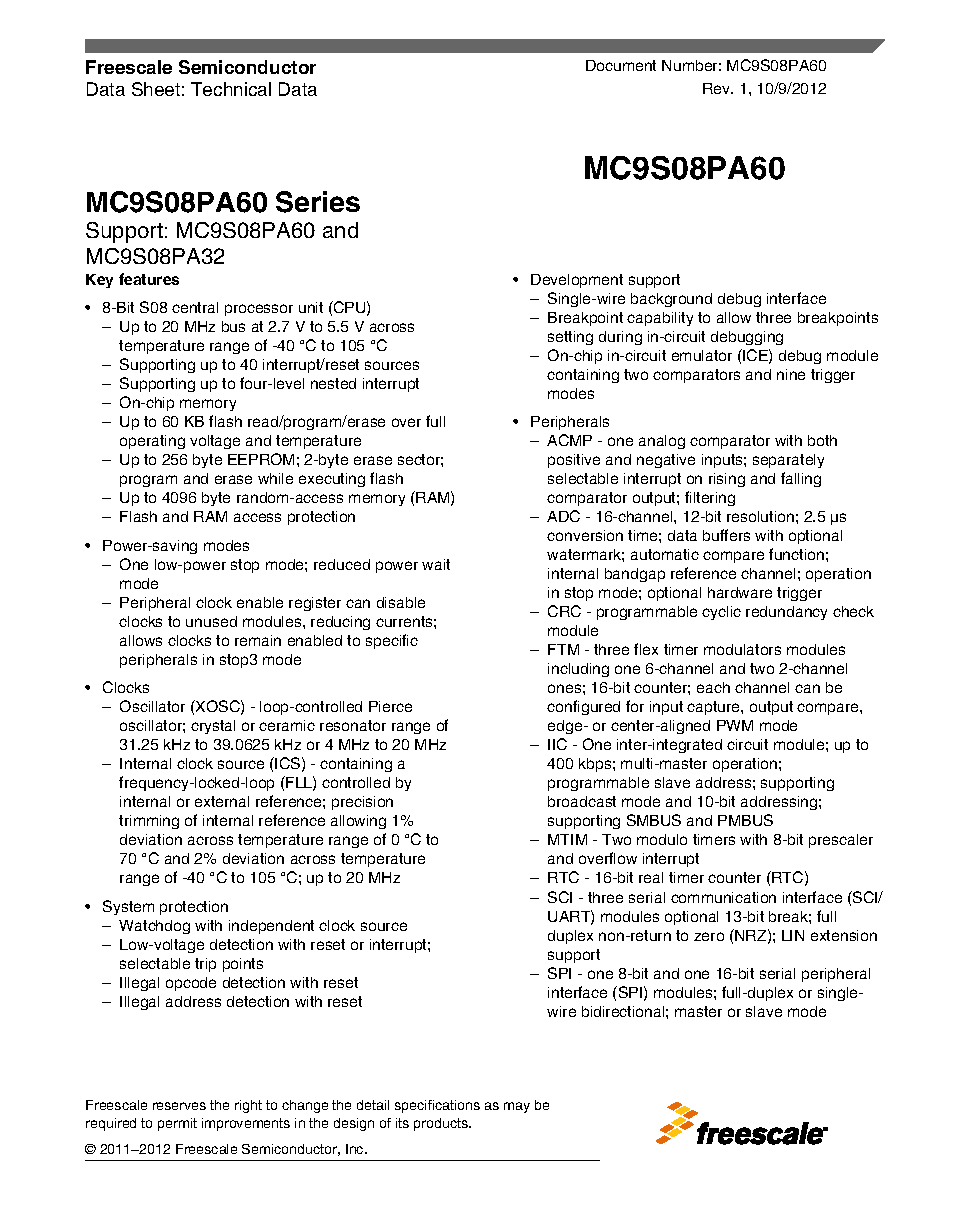 This screenshot has width=970, height=1232. What do you see at coordinates (222, 801) in the screenshot?
I see `external` at bounding box center [222, 801].
